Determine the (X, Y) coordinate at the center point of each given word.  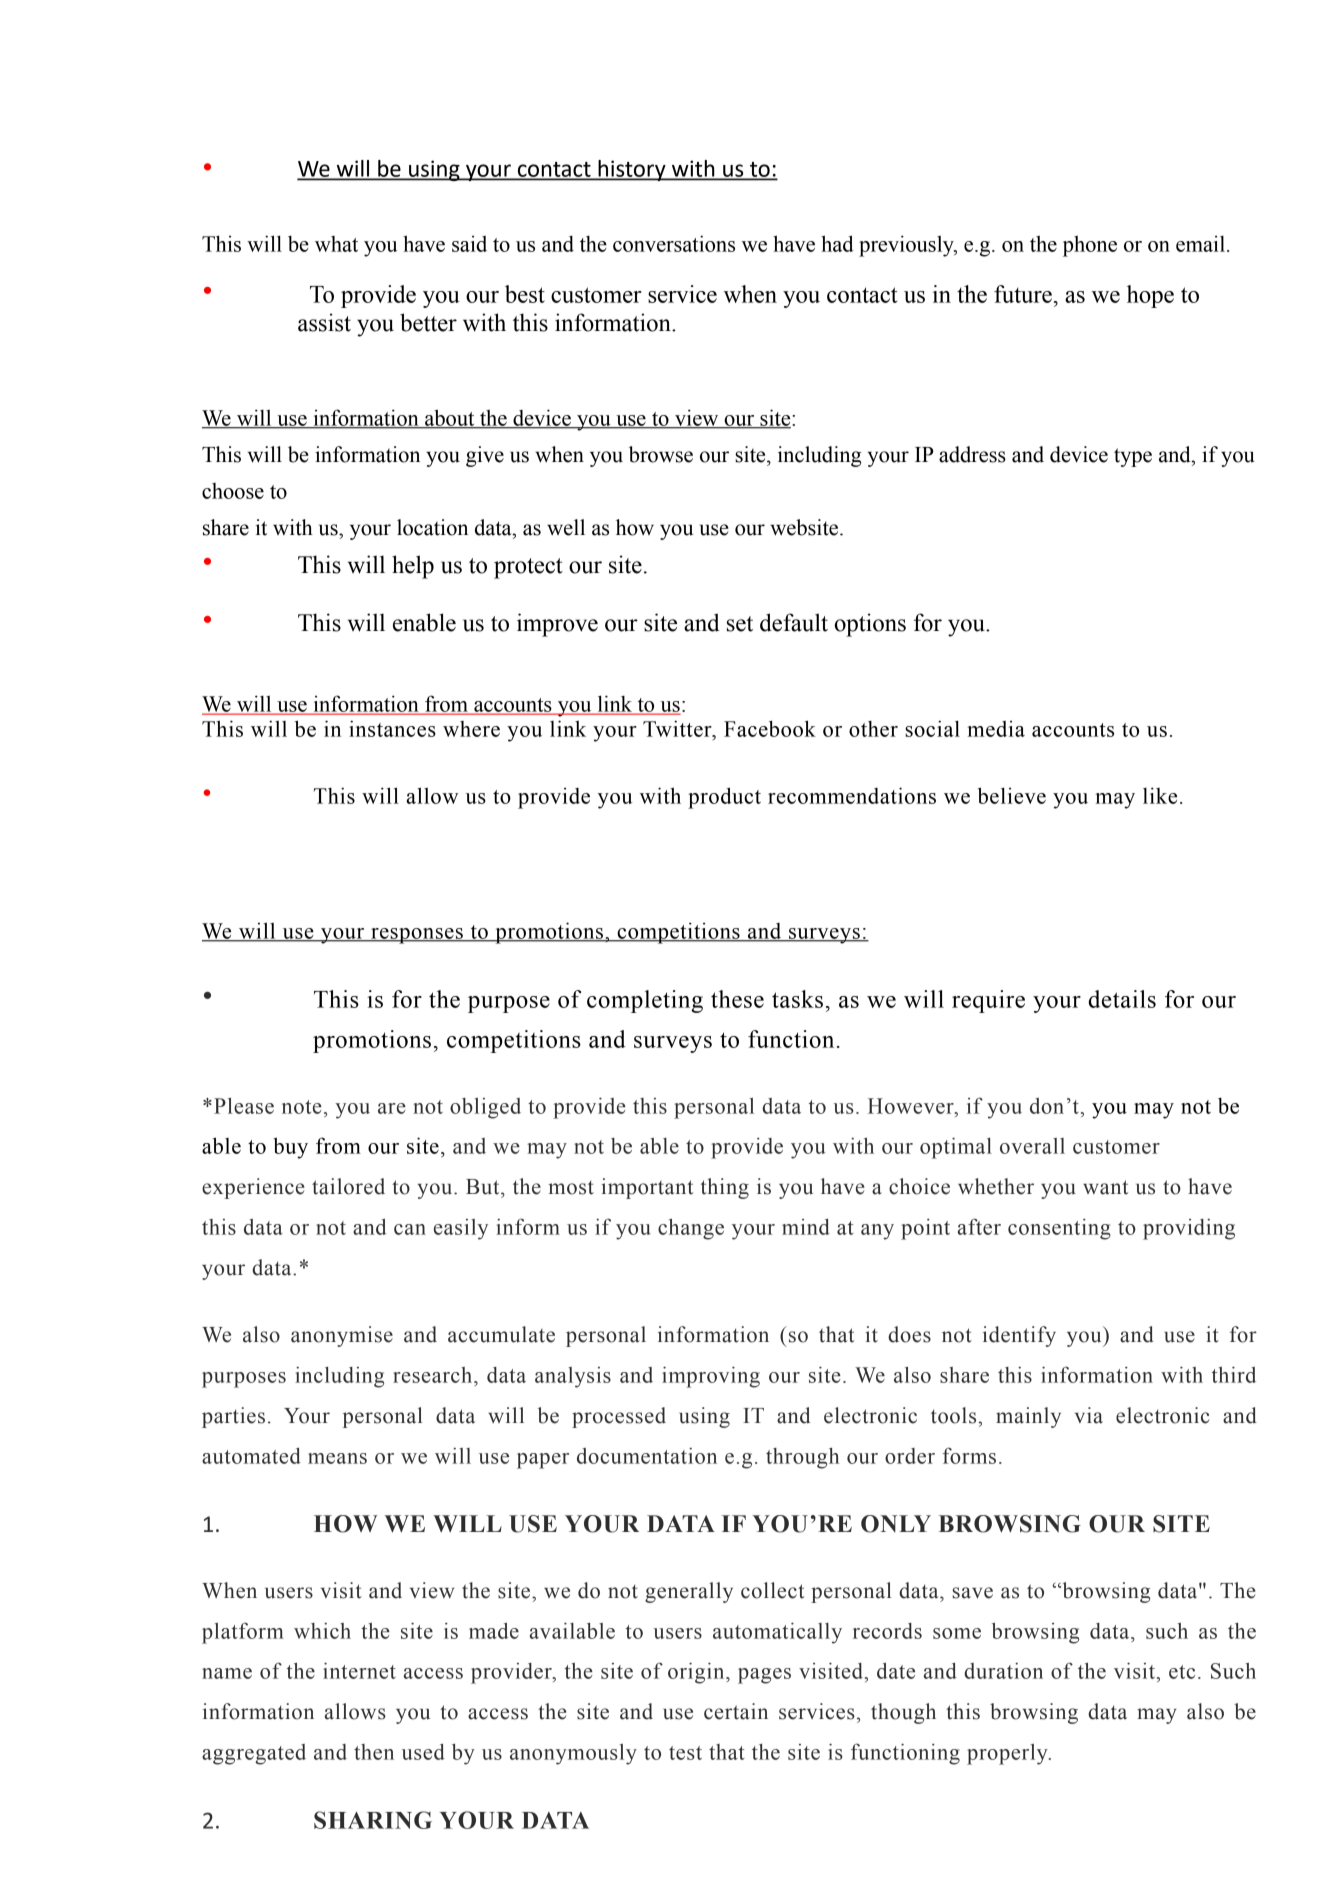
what (336, 244)
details (1122, 999)
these (737, 999)
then (374, 1752)
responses (417, 936)
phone (1090, 246)
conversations (674, 243)
